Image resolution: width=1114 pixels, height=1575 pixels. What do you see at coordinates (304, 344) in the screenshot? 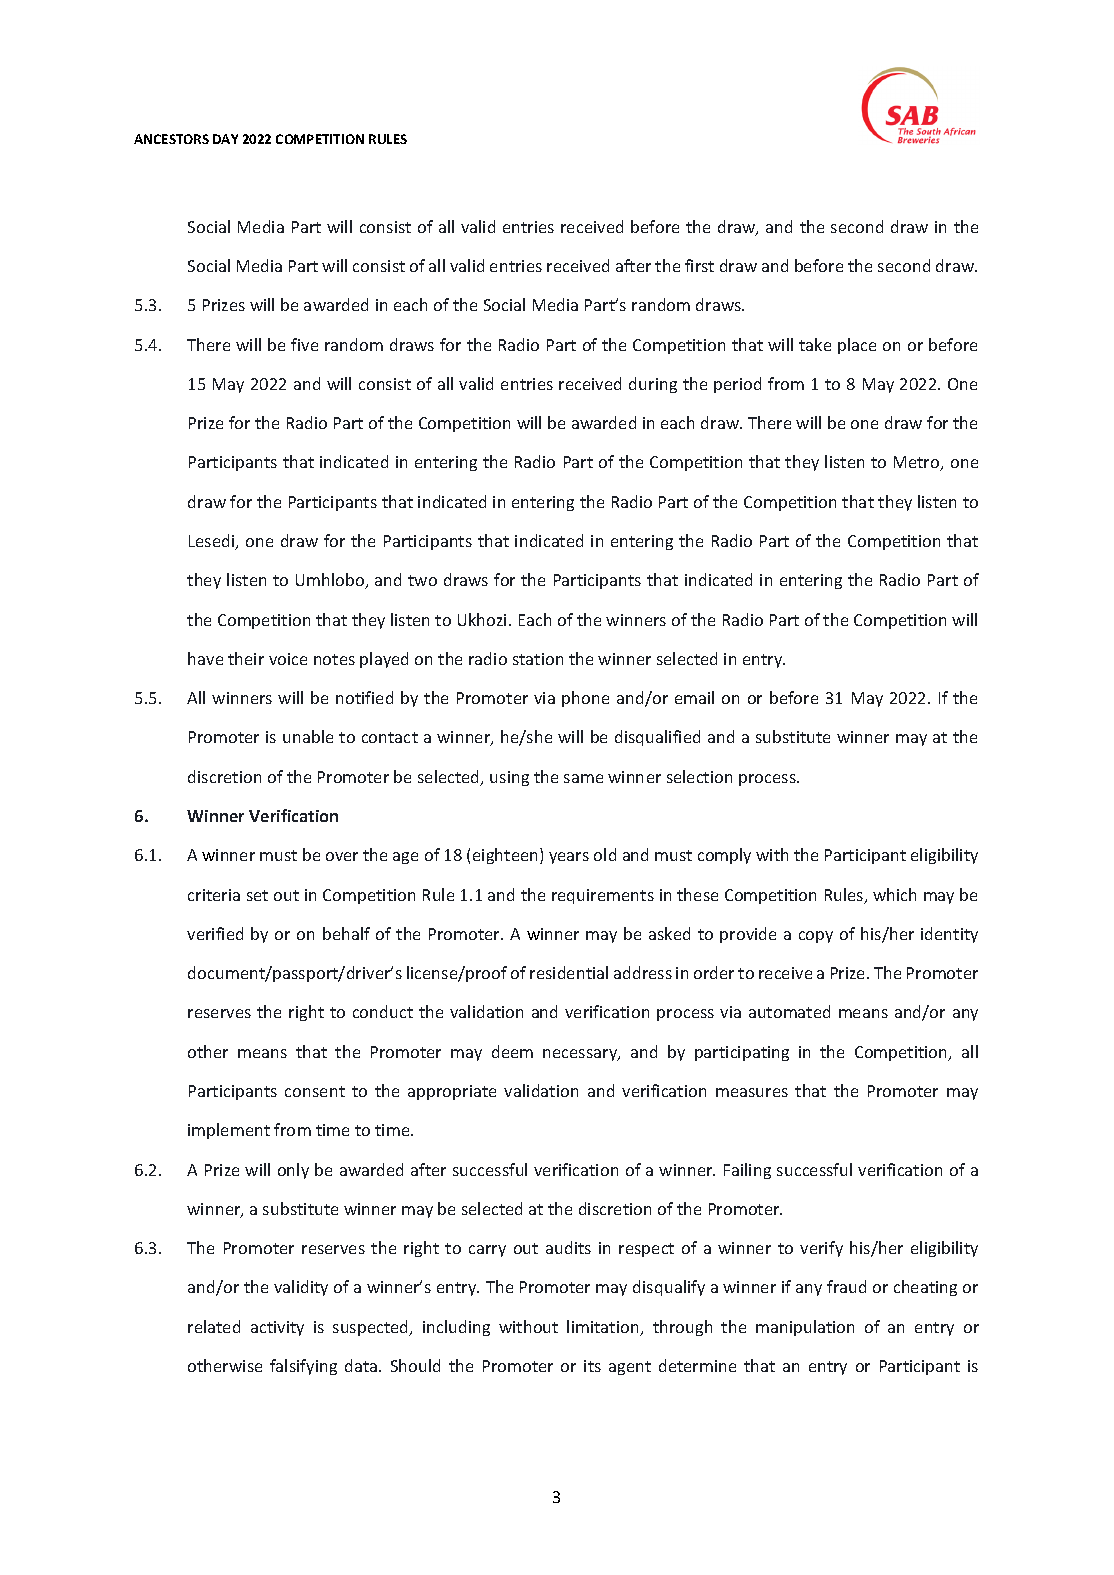
I see `five` at bounding box center [304, 344].
